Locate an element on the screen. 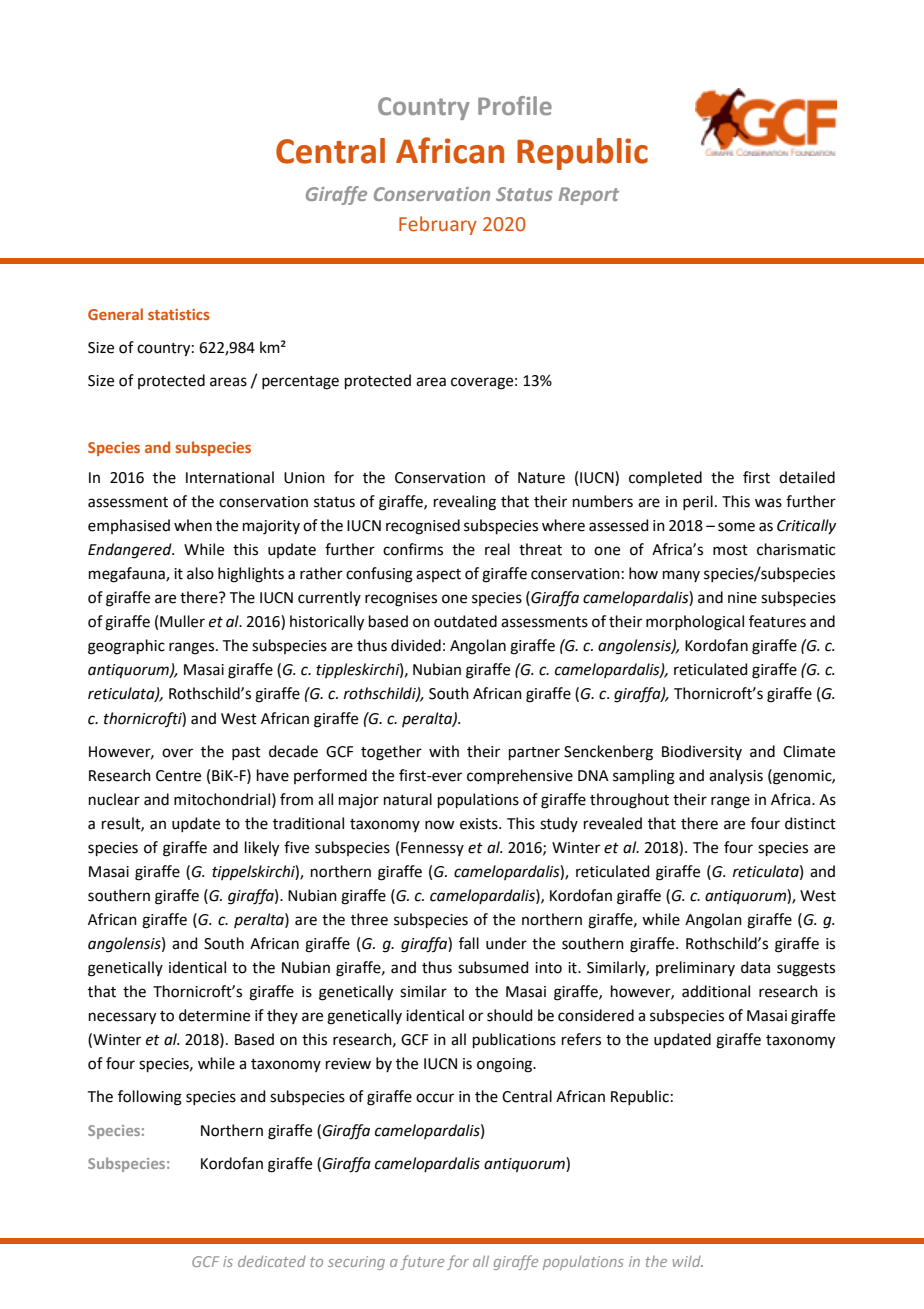 The height and width of the screenshot is (1309, 924). distinct is located at coordinates (810, 823).
